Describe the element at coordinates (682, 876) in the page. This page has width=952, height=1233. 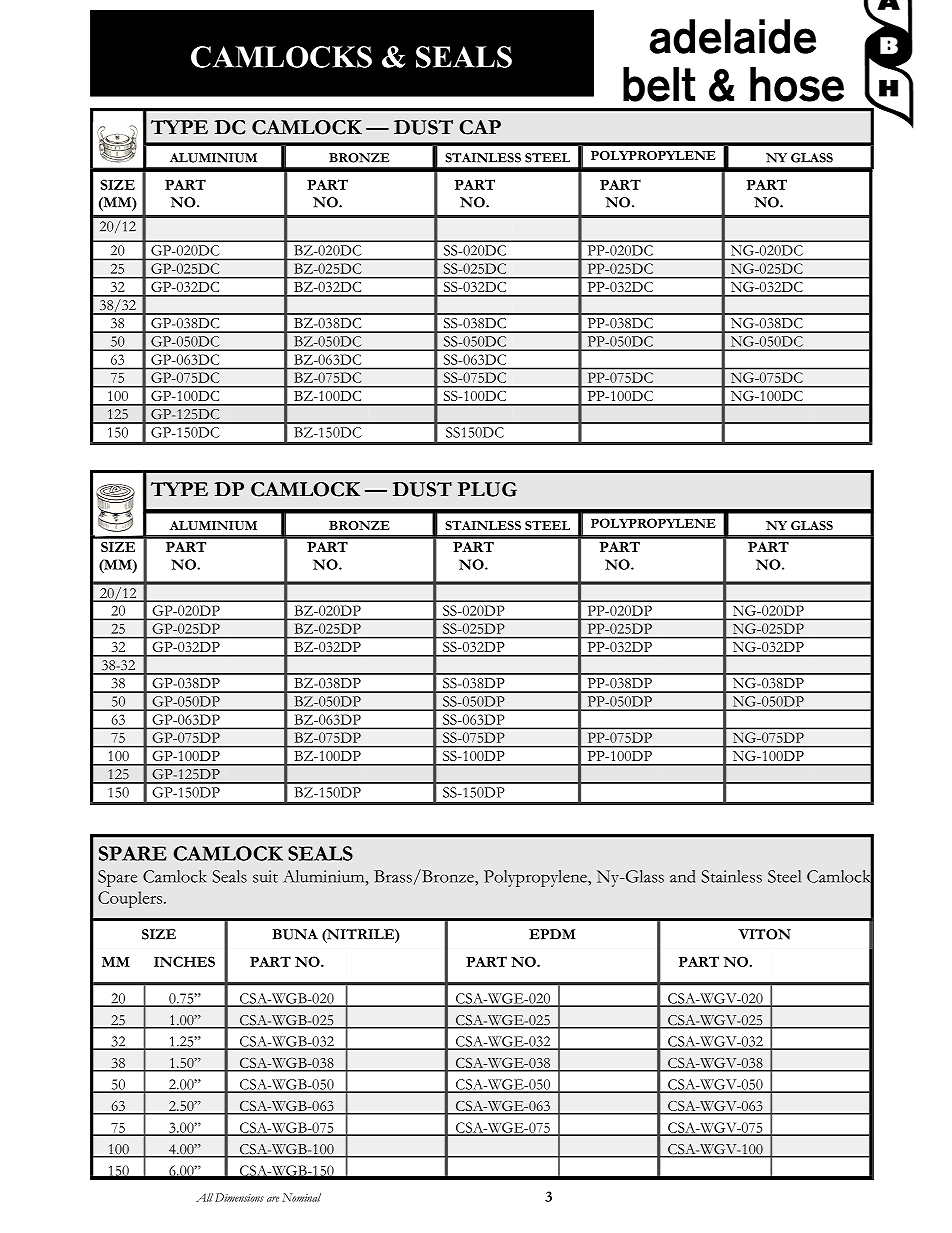
I see `and` at that location.
